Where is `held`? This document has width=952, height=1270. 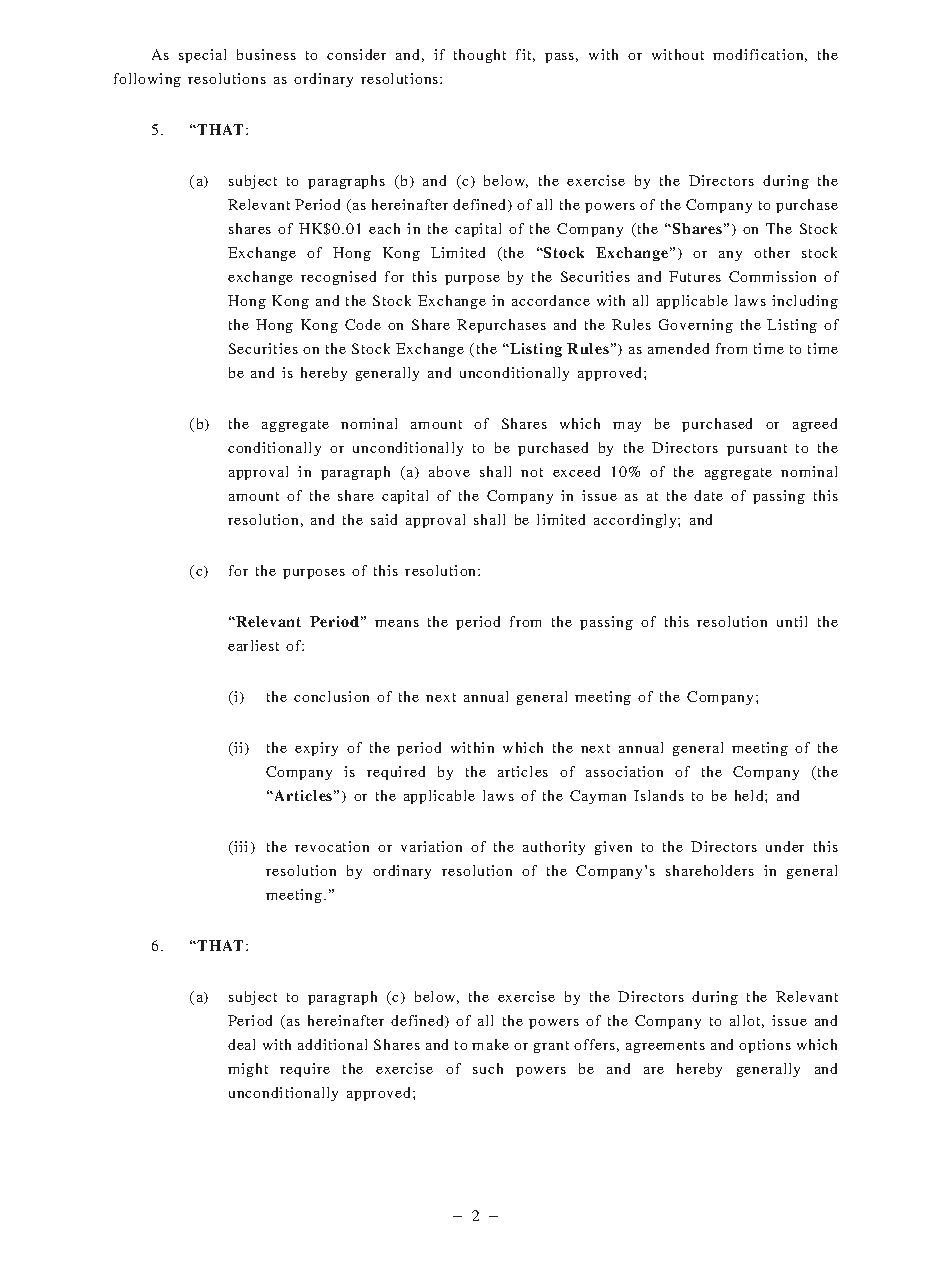
held is located at coordinates (750, 795).
